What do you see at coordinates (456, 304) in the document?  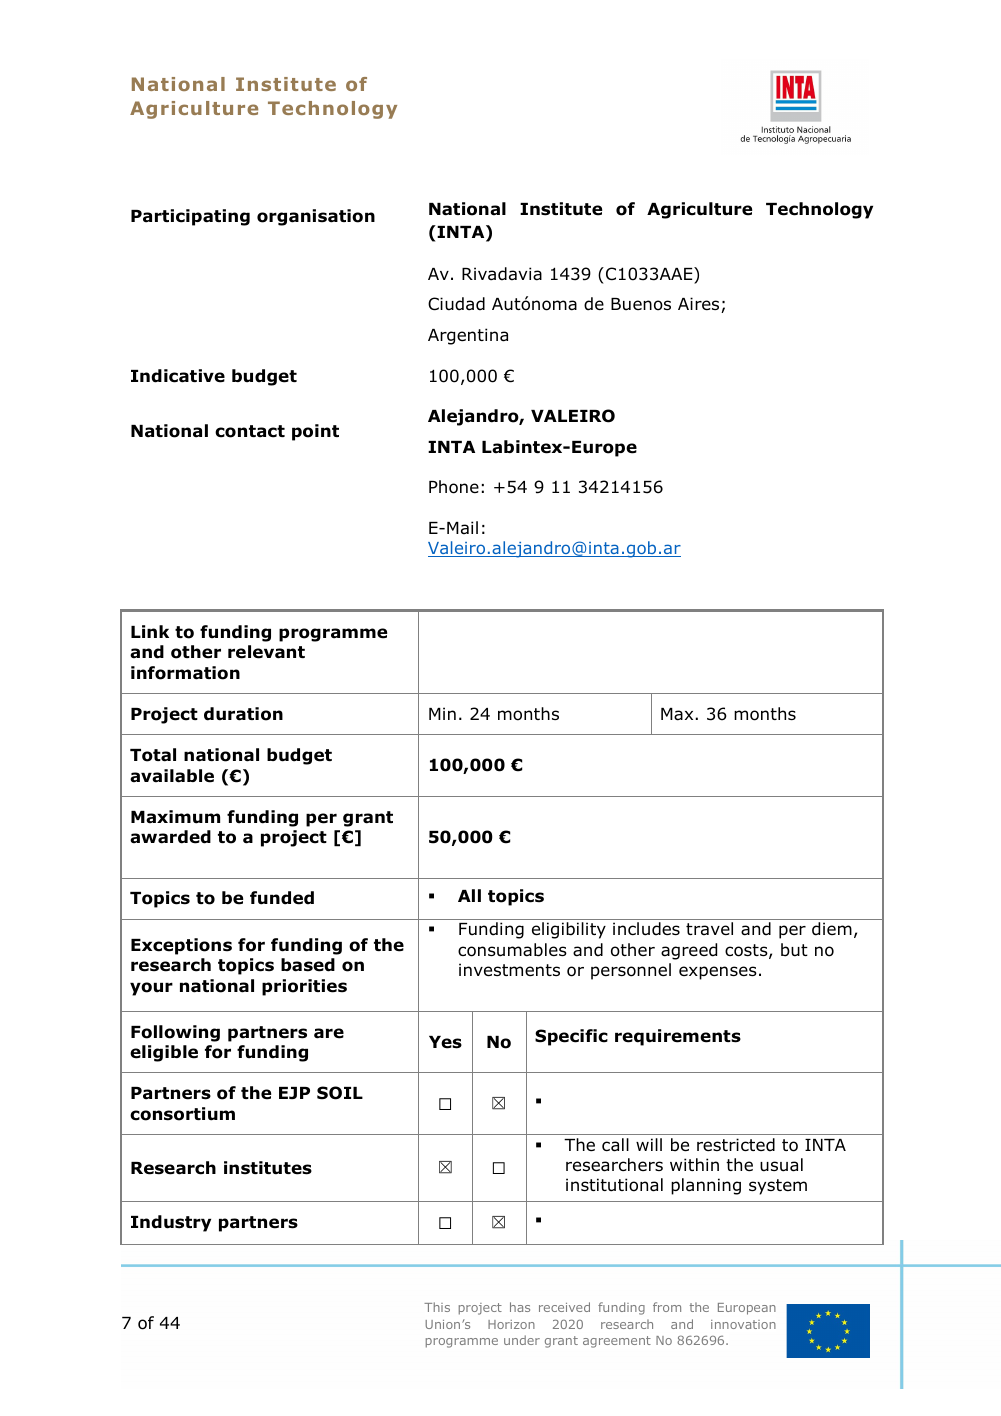 I see `Ciudad` at bounding box center [456, 304].
